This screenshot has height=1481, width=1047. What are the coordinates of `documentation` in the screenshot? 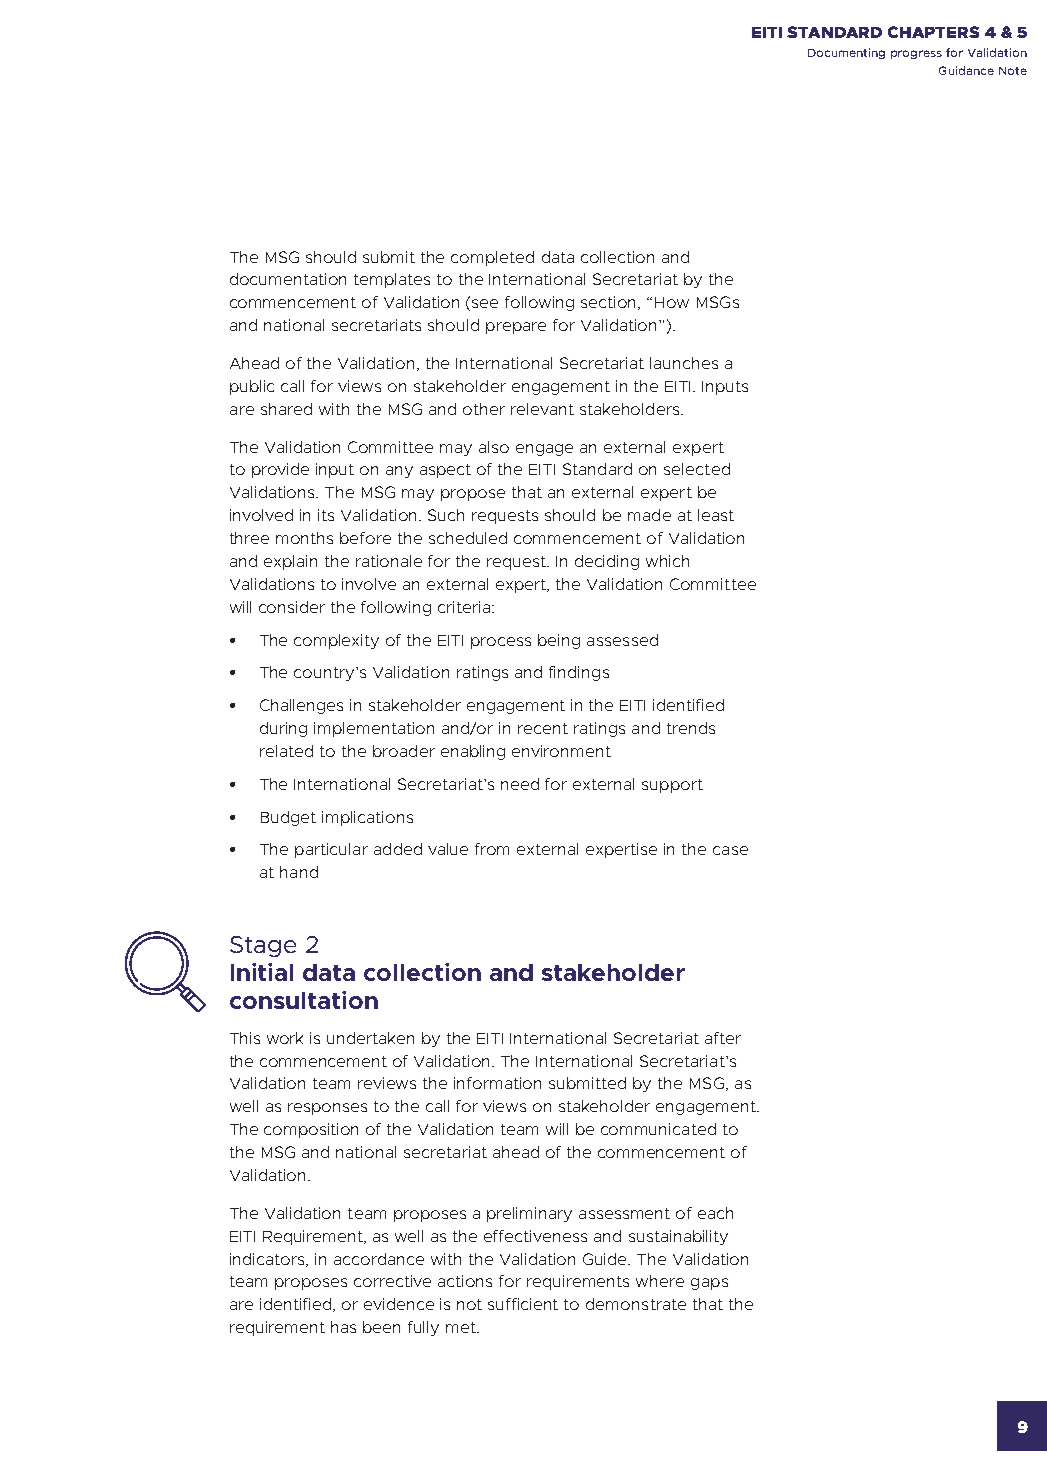 It's located at (288, 279).
